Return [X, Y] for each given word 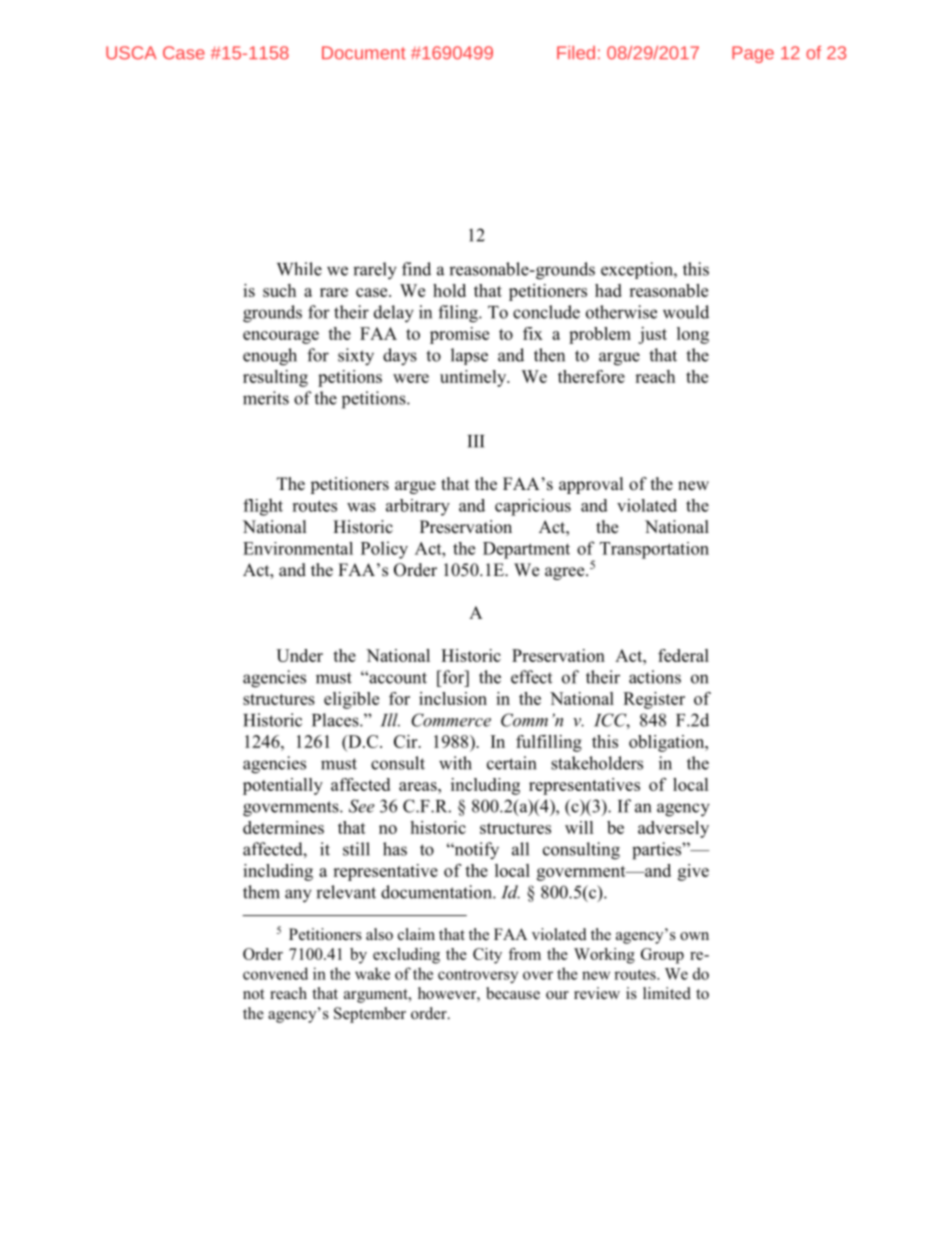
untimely [474, 378]
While [299, 269]
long [693, 335]
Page [753, 54]
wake [372, 973]
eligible [351, 700]
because [513, 993]
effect [531, 677]
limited [667, 993]
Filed [576, 53]
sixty [356, 357]
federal [683, 655]
